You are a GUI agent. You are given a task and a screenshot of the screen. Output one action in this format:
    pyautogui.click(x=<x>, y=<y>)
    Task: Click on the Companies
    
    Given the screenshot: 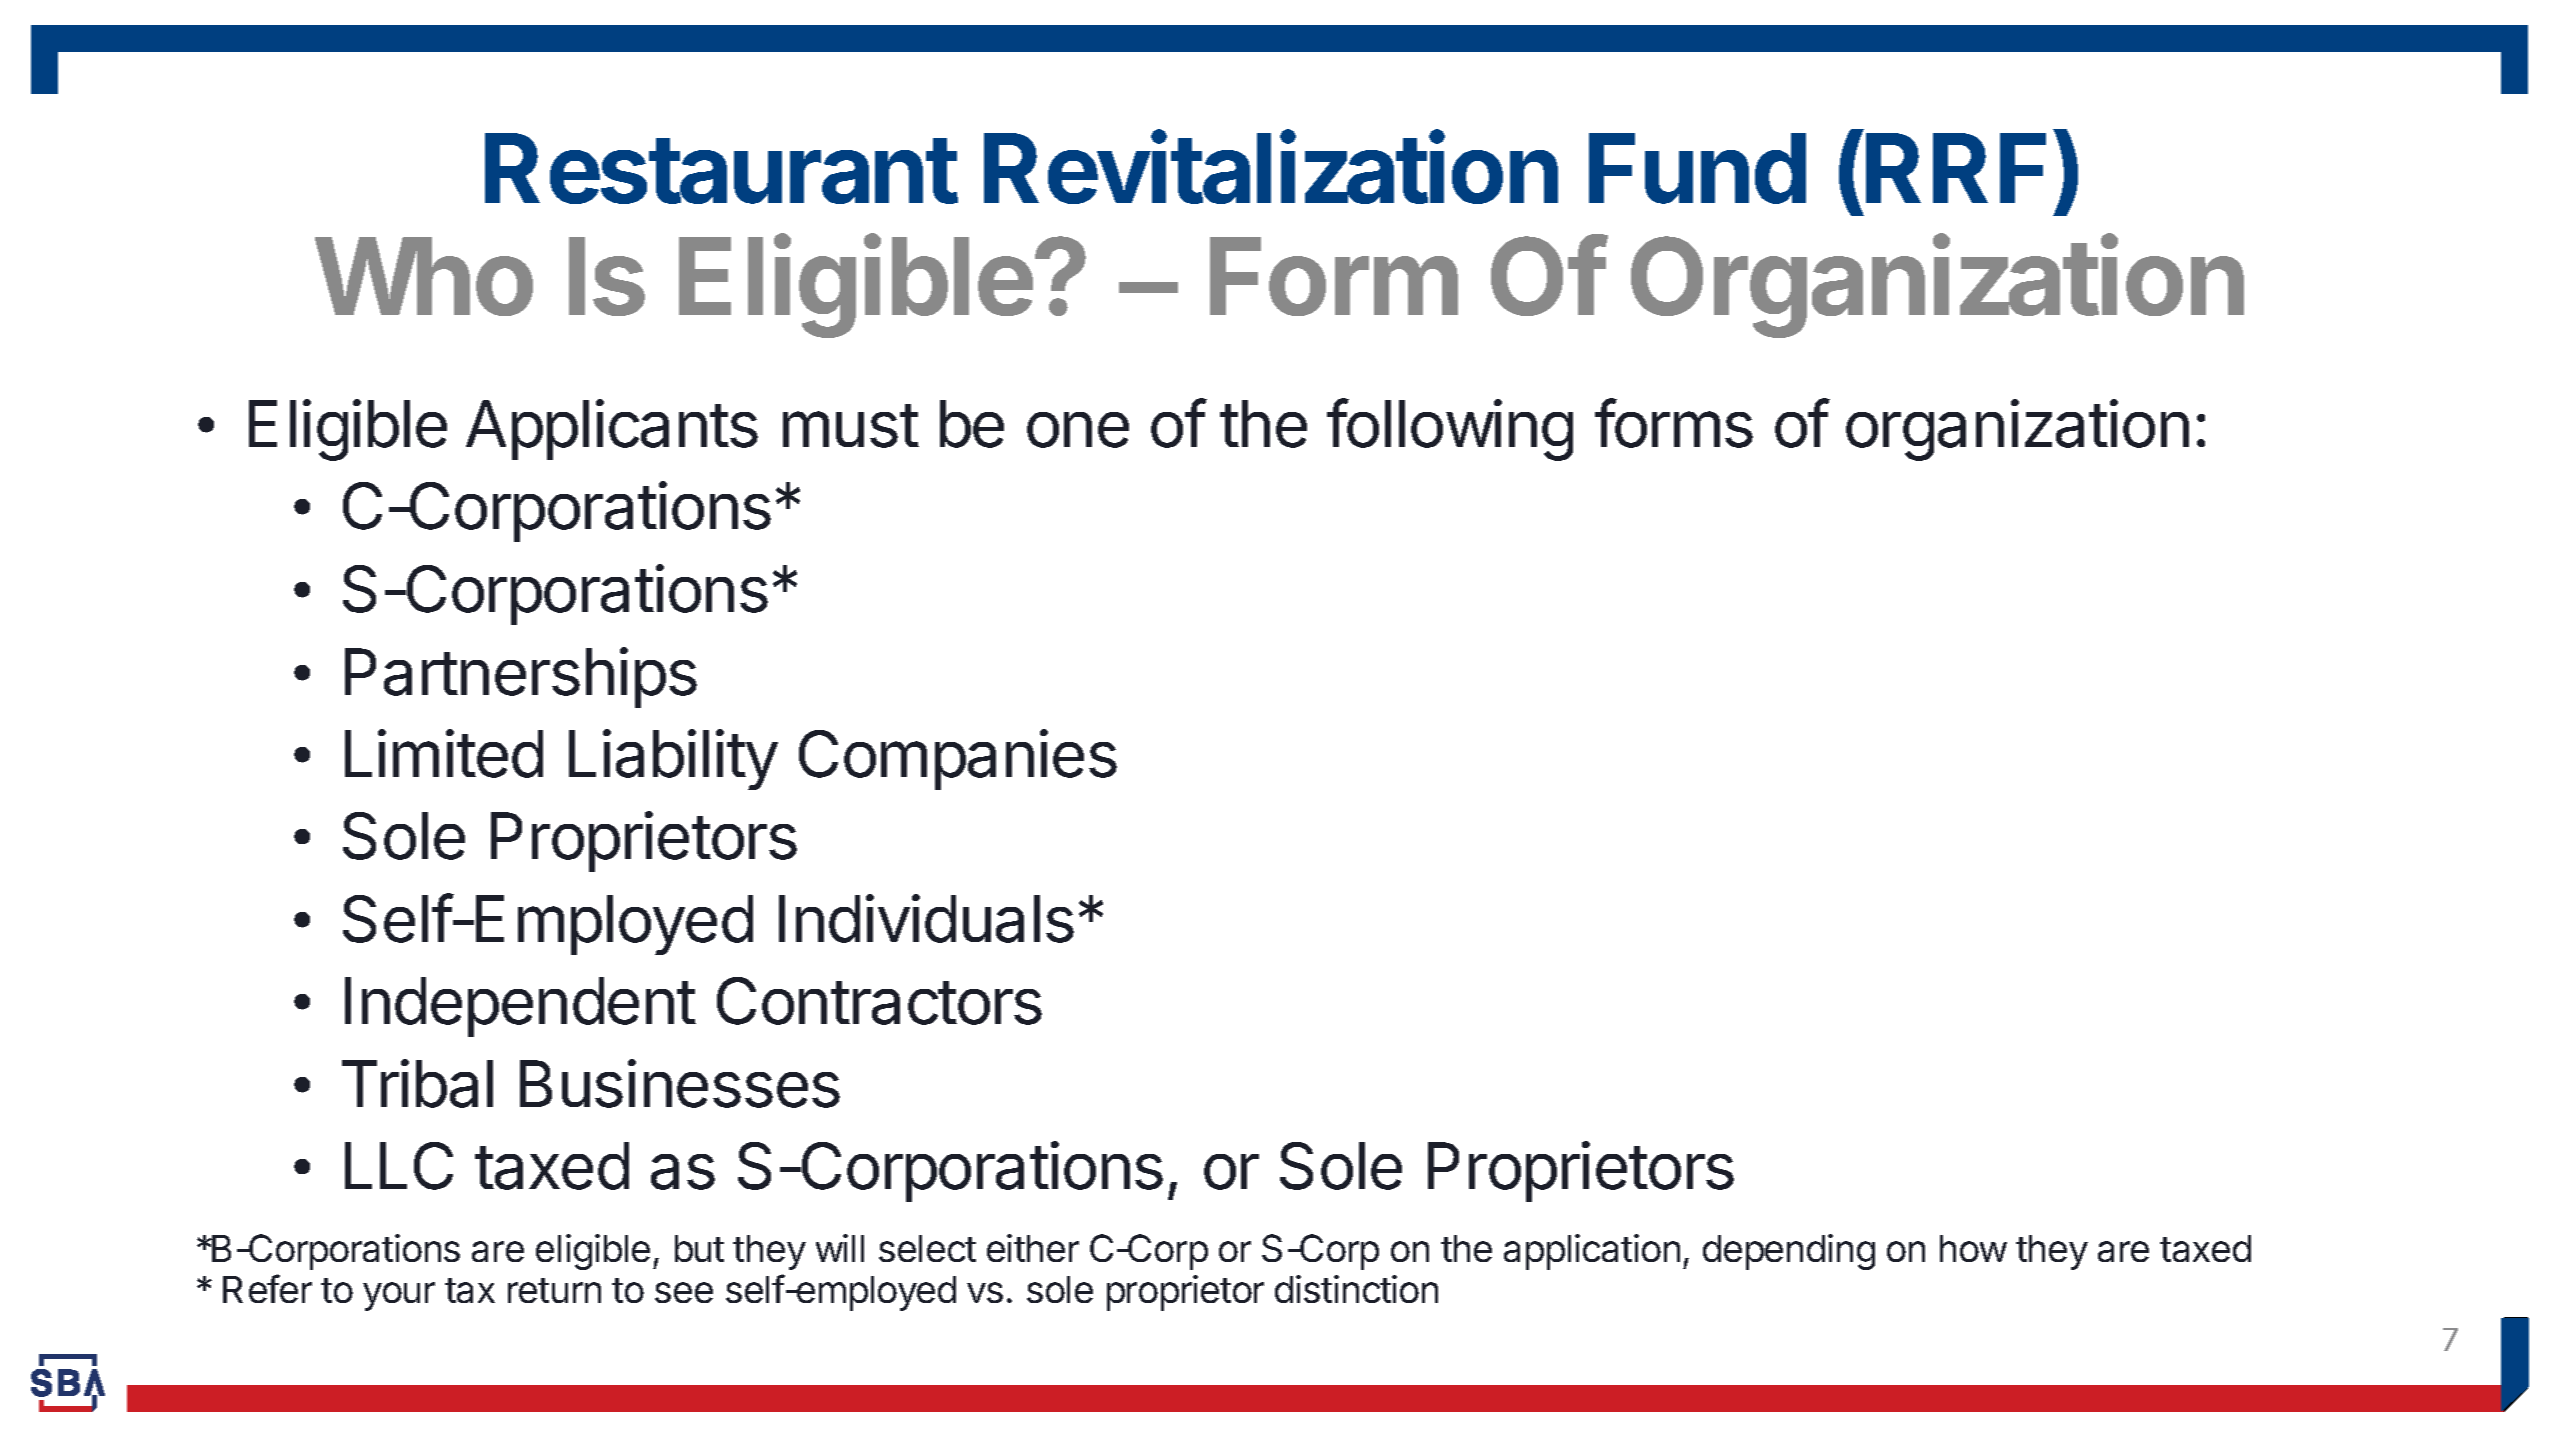 What is the action you would take?
    pyautogui.click(x=958, y=759)
